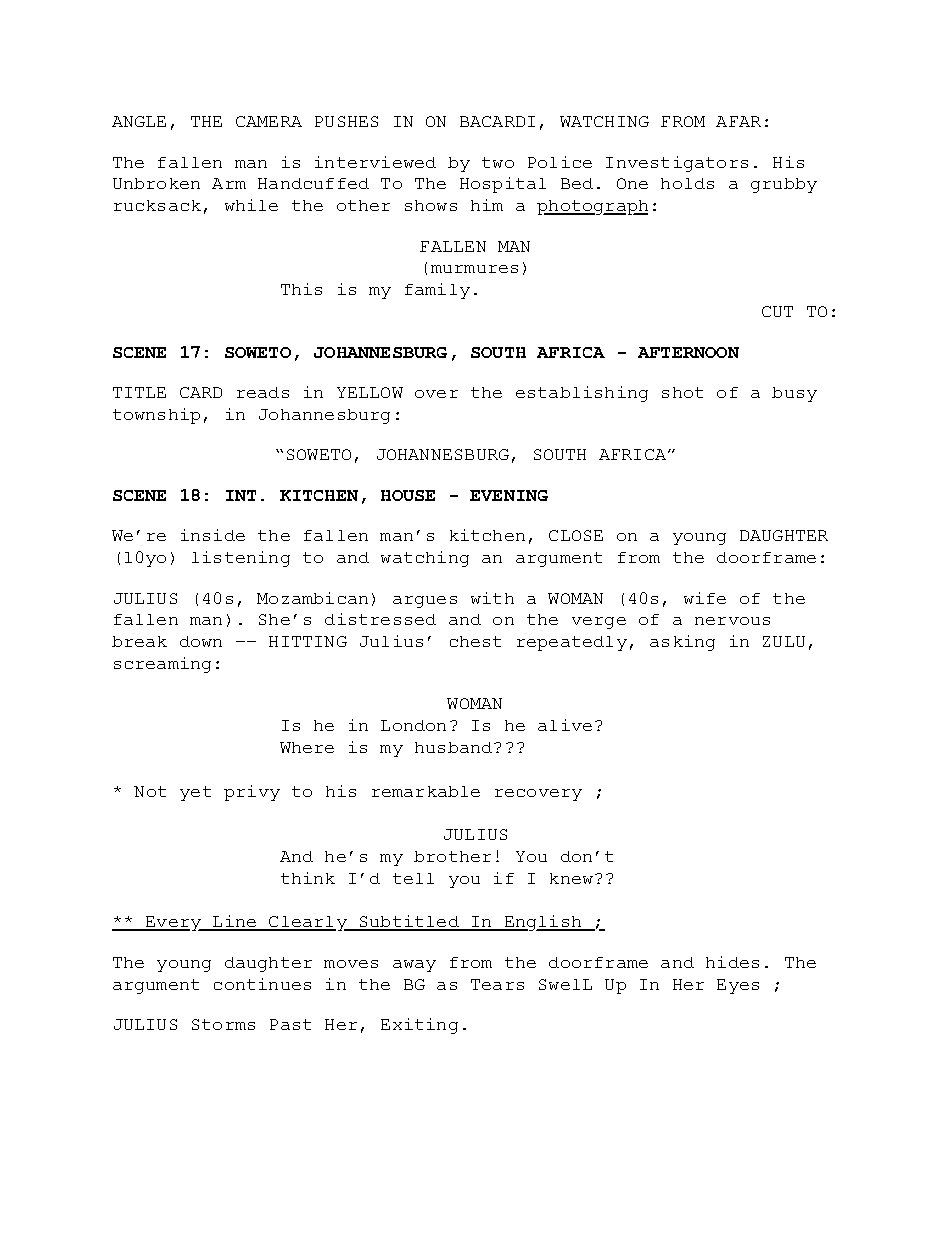  Describe the element at coordinates (223, 1024) in the screenshot. I see `Storms` at that location.
